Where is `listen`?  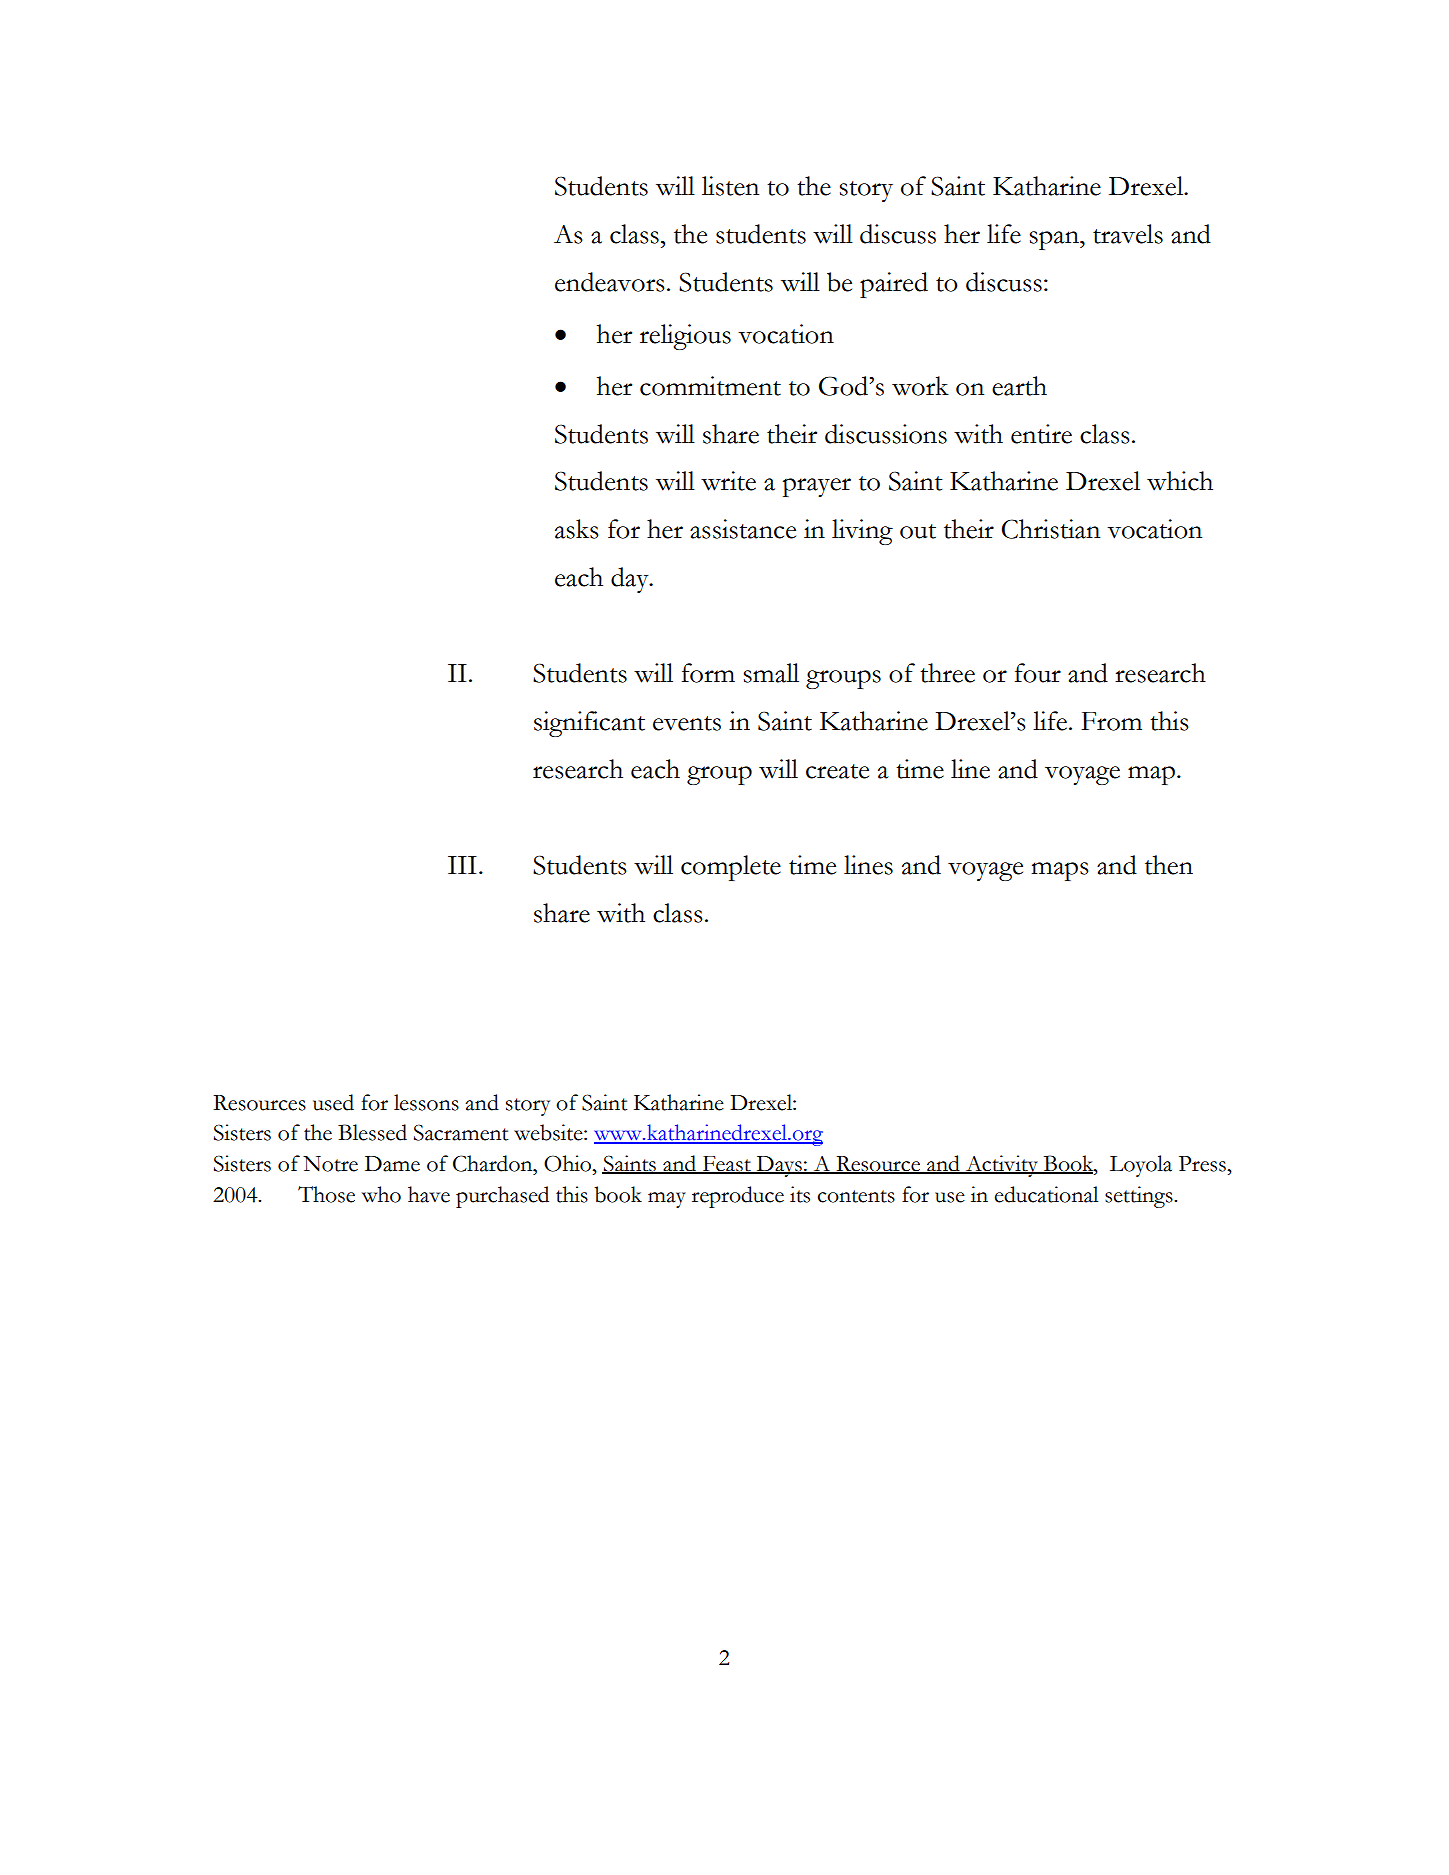
listen is located at coordinates (730, 186).
